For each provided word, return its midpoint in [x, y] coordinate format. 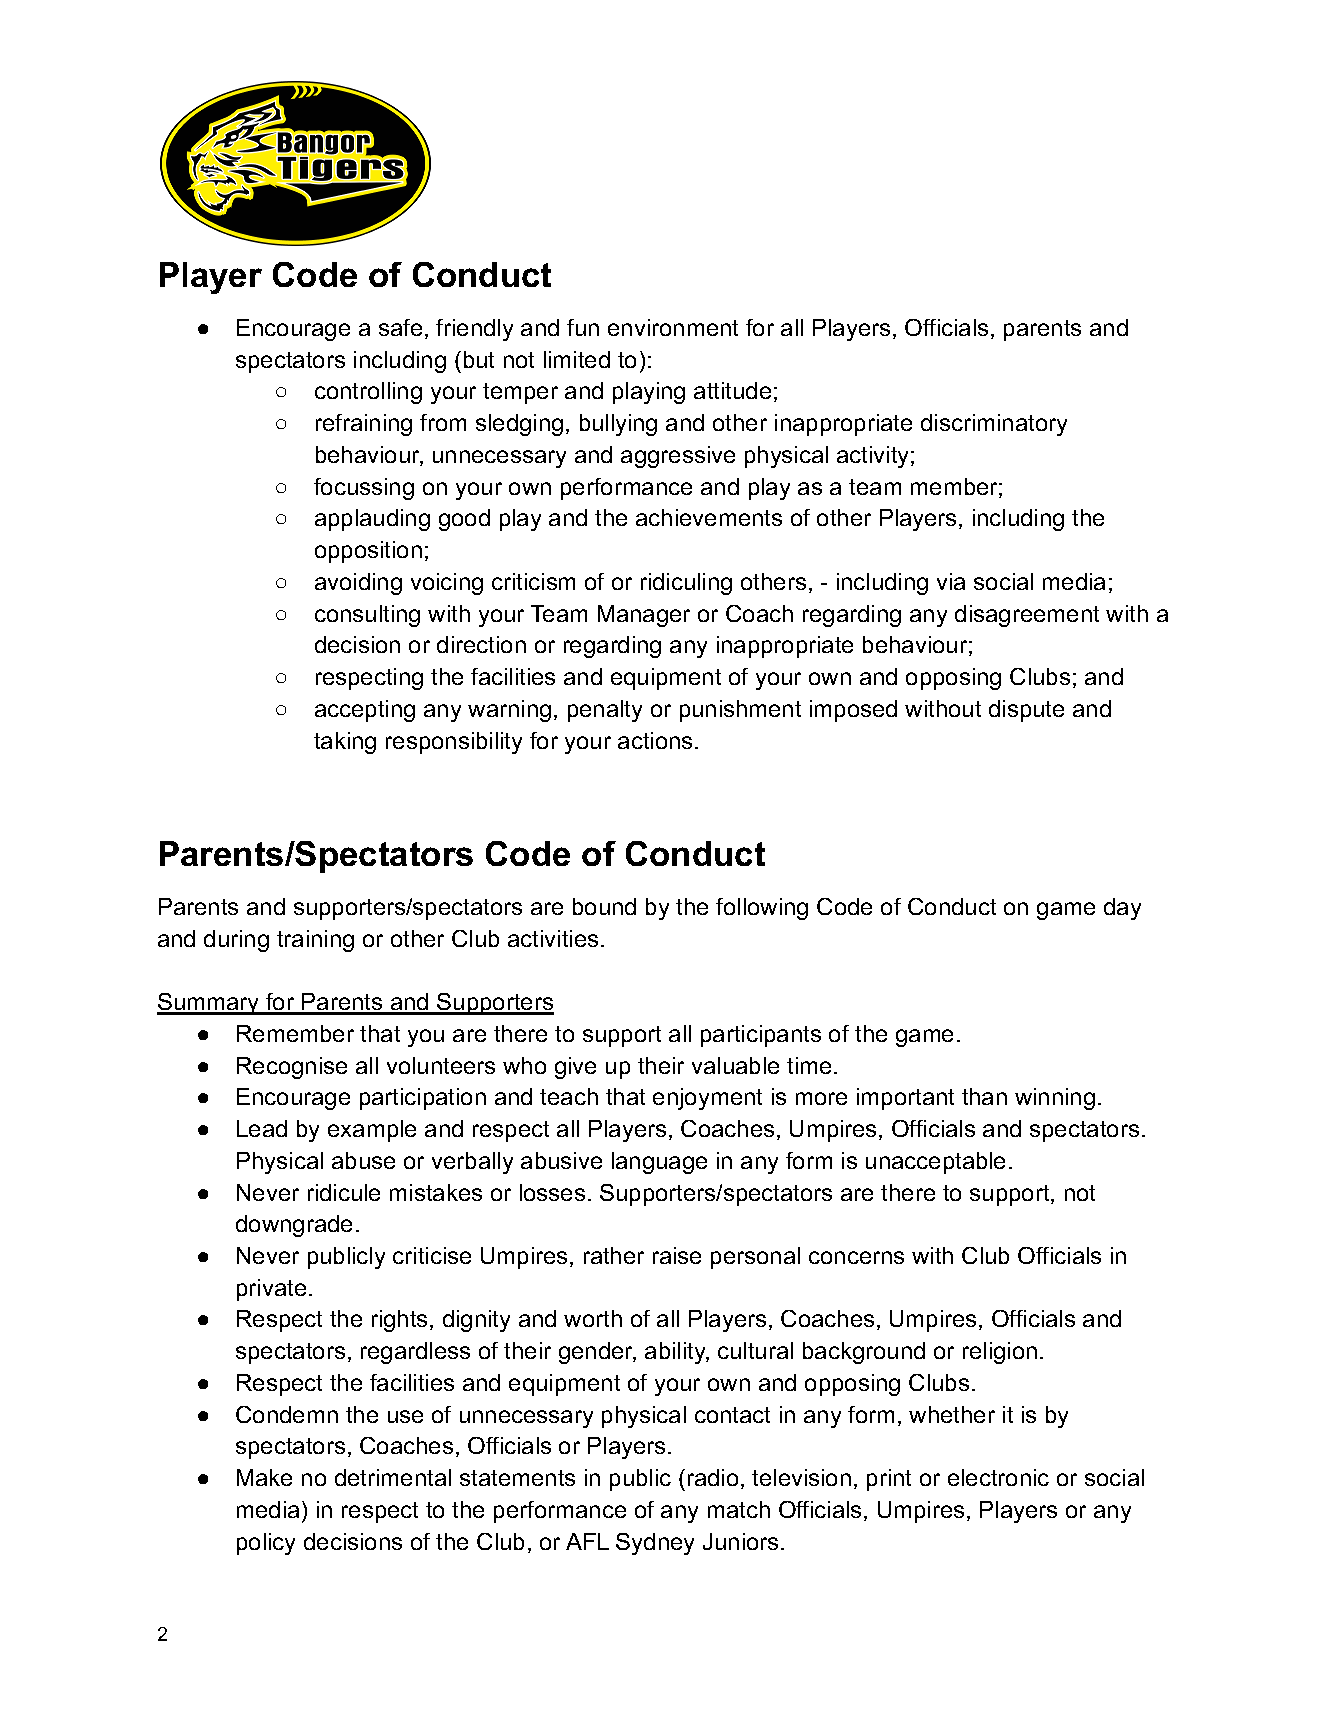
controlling [368, 393]
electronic [998, 1477]
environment [673, 327]
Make [264, 1477]
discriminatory [994, 425]
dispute [1026, 711]
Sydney [655, 1544]
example [372, 1131]
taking [345, 743]
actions [655, 740]
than [984, 1096]
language [659, 1163]
